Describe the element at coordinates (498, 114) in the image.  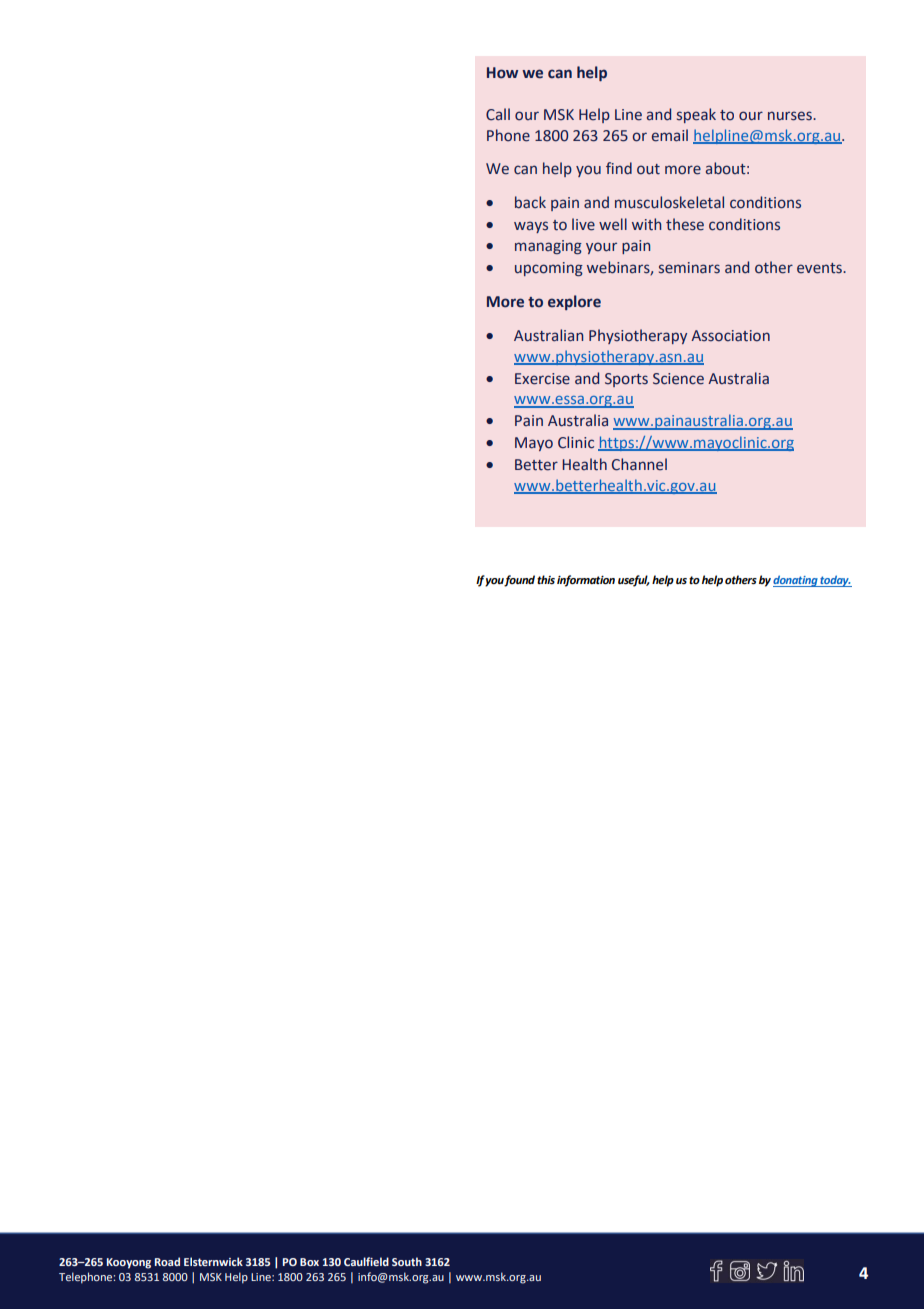
I see `Call` at that location.
